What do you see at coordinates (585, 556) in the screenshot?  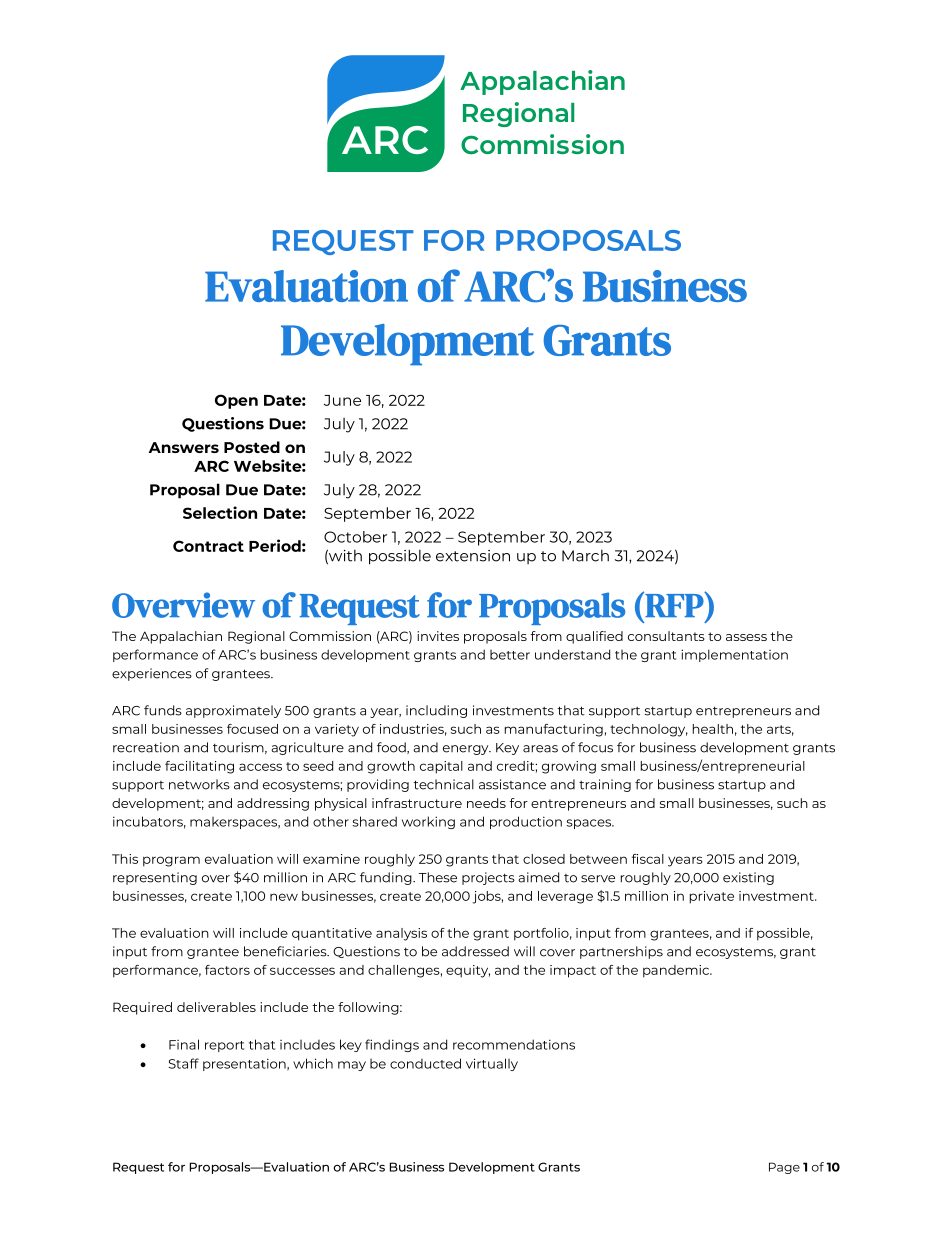 I see `March` at bounding box center [585, 556].
